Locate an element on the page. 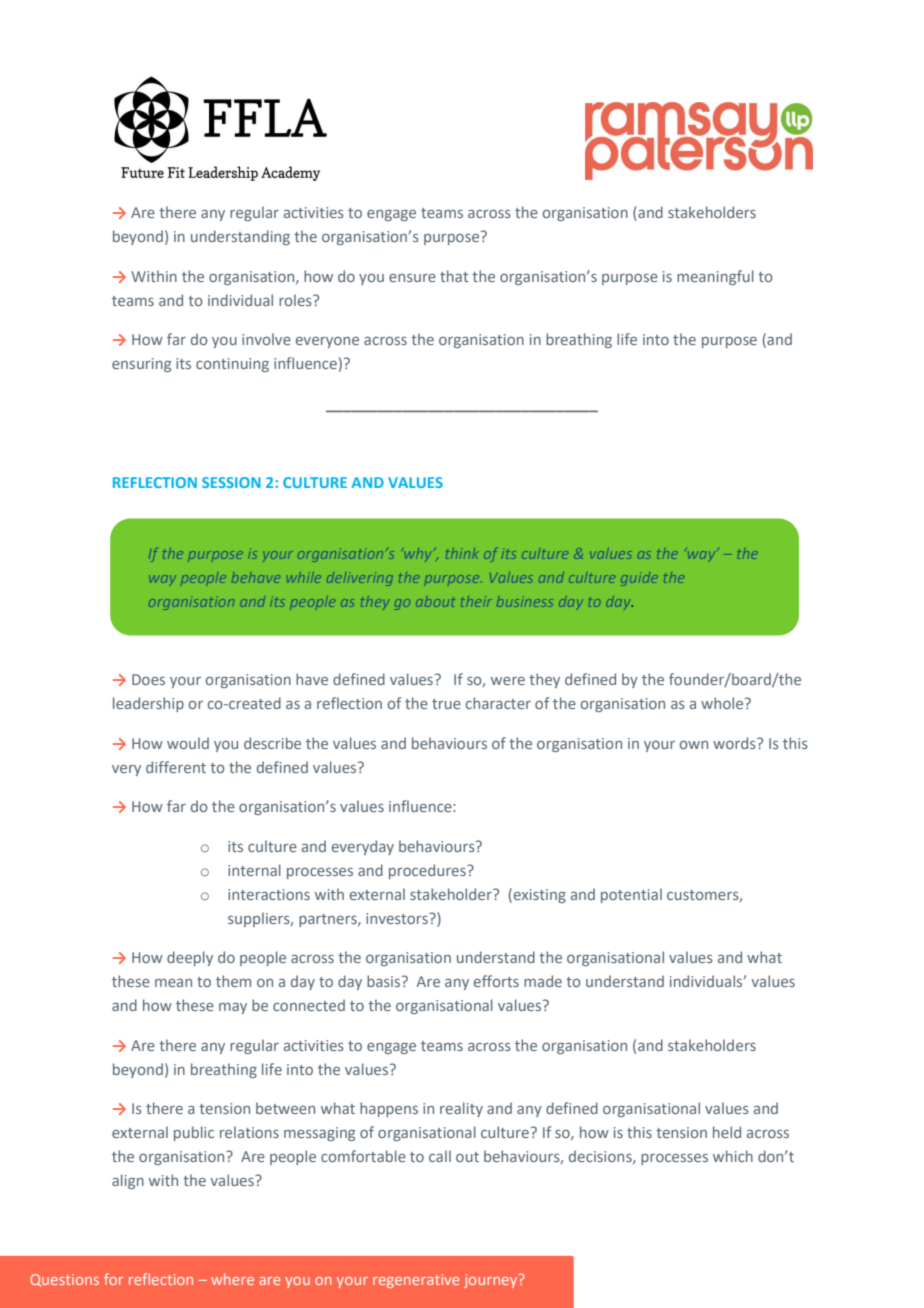 The height and width of the document is (1308, 924). different is located at coordinates (176, 767).
